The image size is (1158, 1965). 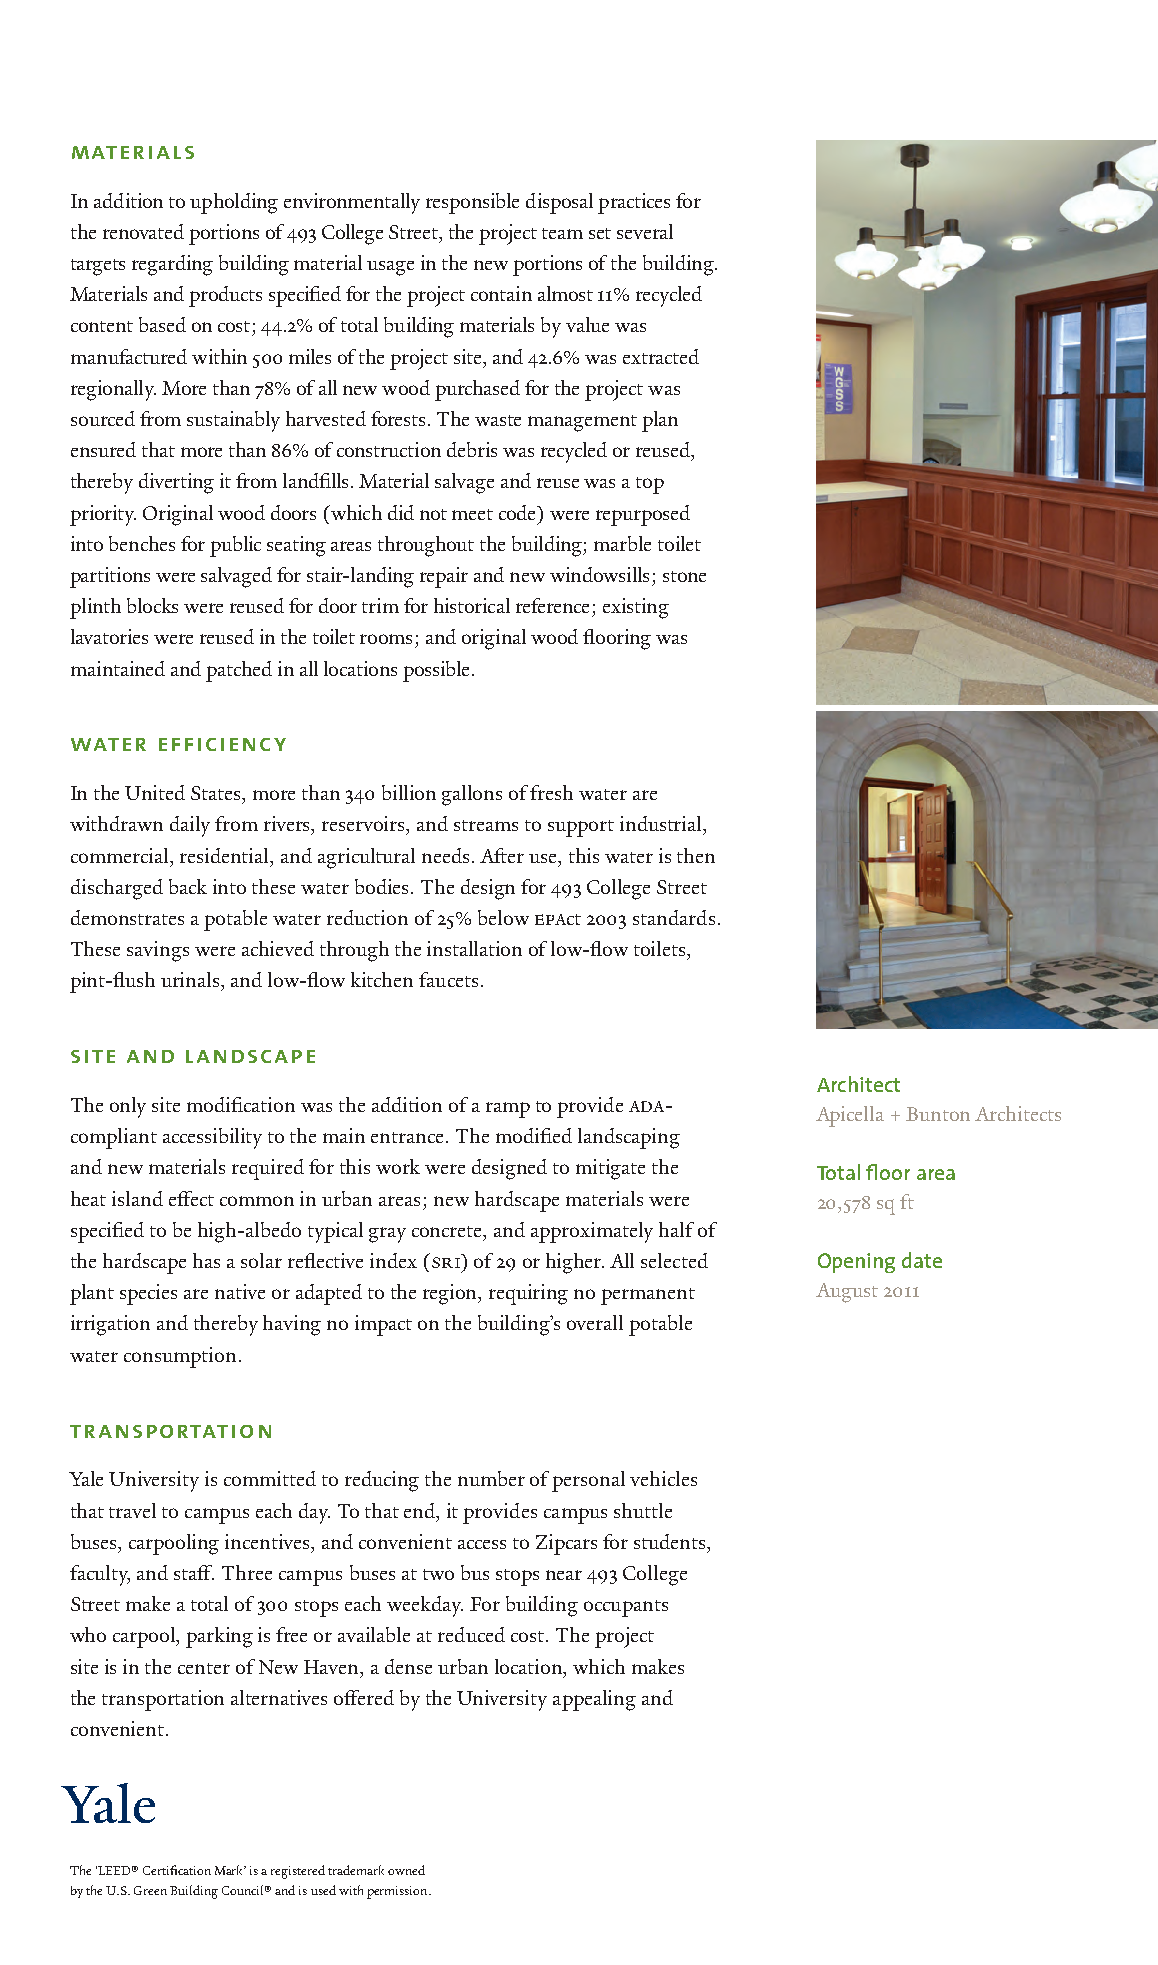 I want to click on ramp, so click(x=508, y=1110).
